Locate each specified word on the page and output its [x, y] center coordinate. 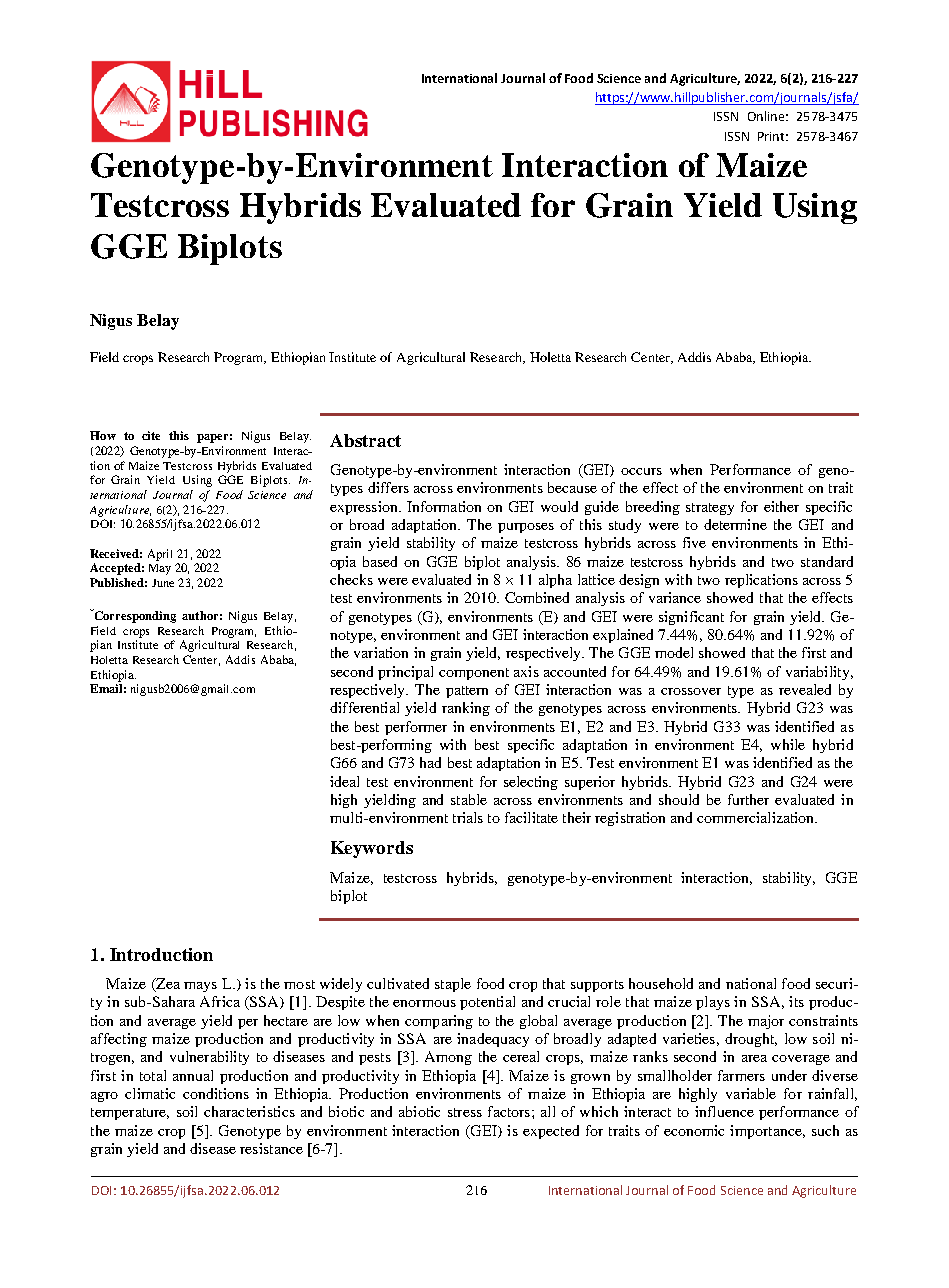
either [781, 506]
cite [151, 435]
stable [469, 799]
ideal [344, 781]
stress [465, 1112]
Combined [537, 597]
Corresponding [134, 616]
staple [453, 985]
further [748, 799]
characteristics [249, 1111]
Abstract [365, 440]
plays [713, 1003]
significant [691, 618]
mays [200, 987]
